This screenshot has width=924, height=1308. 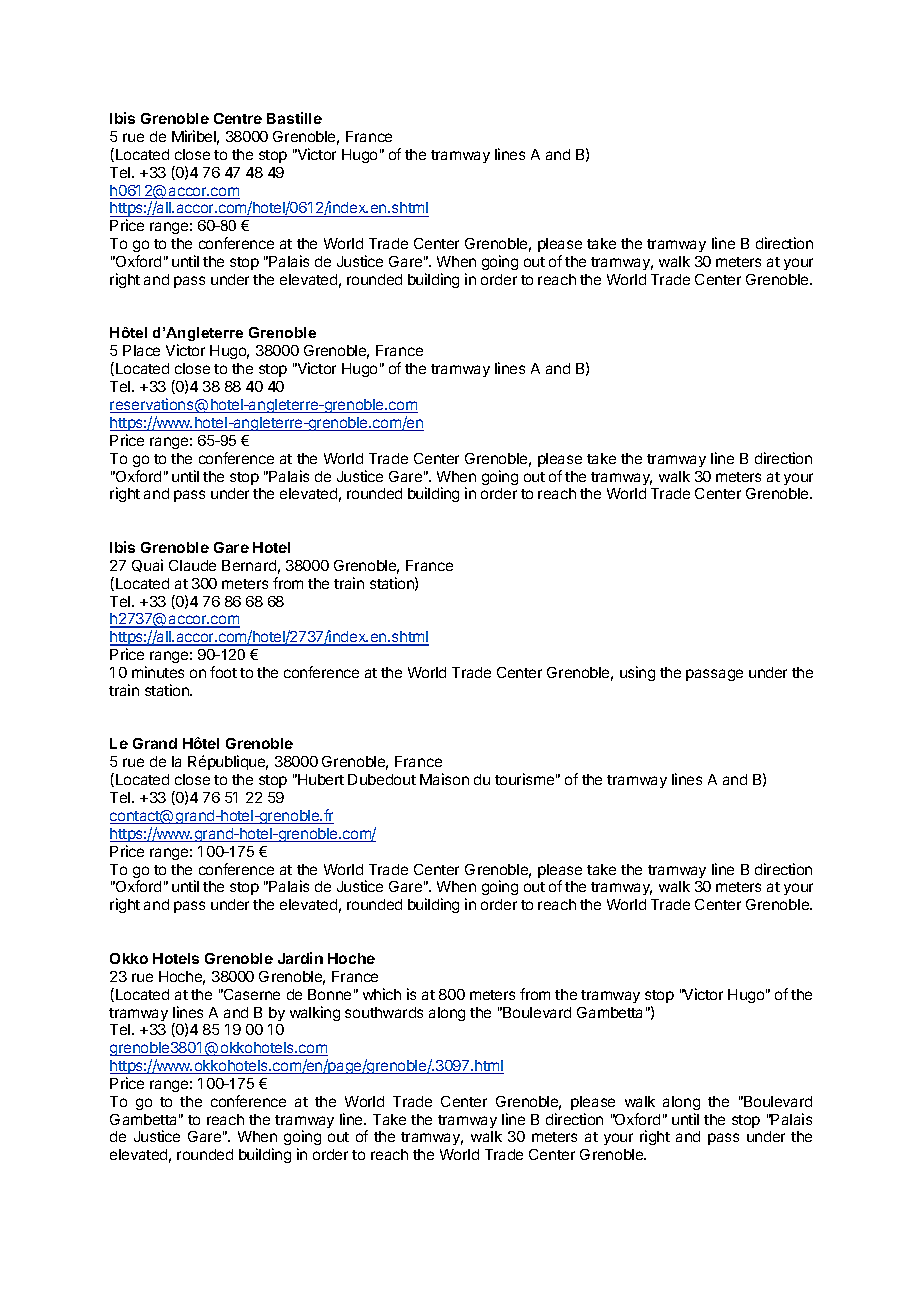 What do you see at coordinates (294, 118) in the screenshot?
I see `Bastille` at bounding box center [294, 118].
